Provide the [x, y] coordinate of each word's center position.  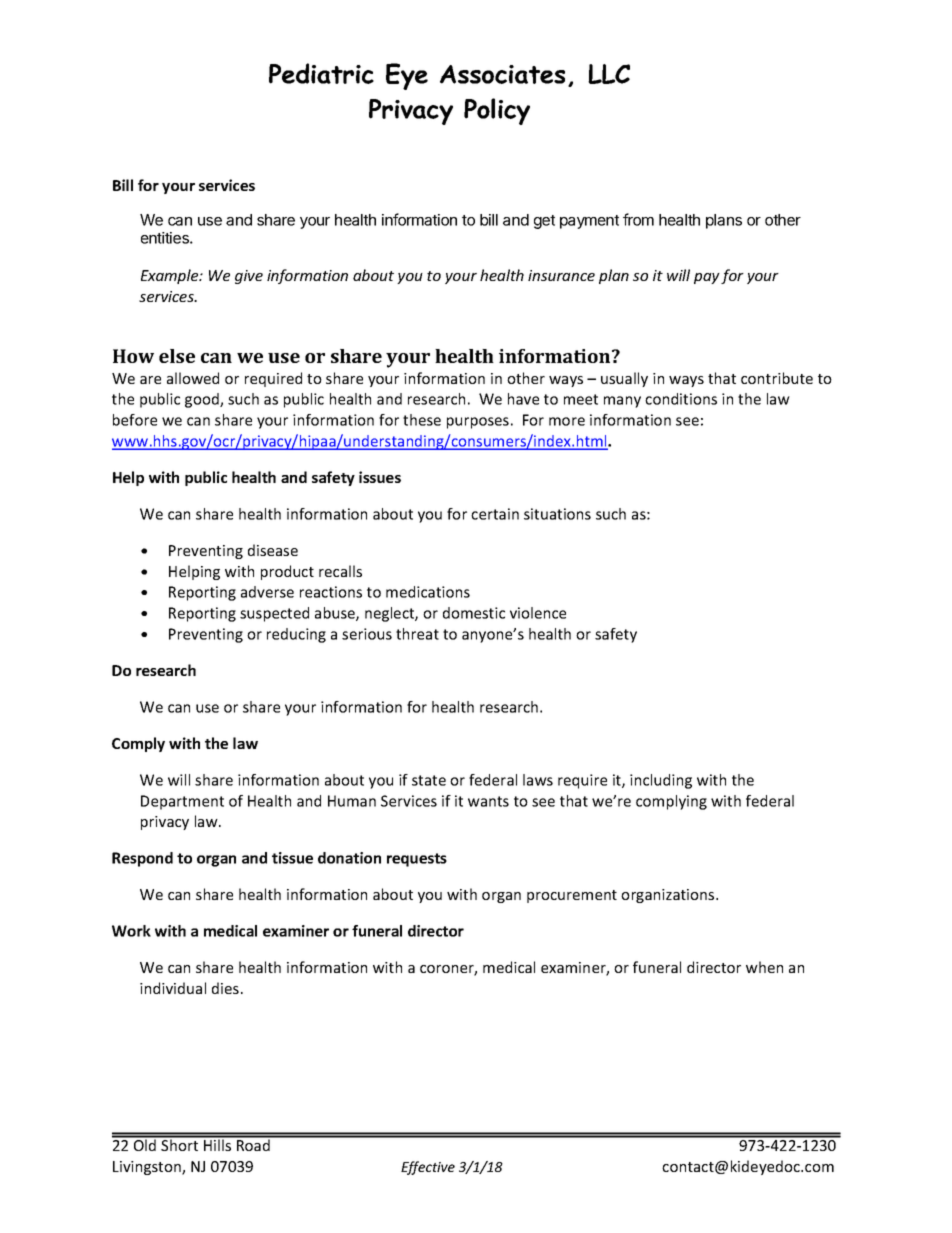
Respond [142, 859]
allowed [193, 378]
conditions [681, 399]
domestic [474, 613]
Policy [497, 111]
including [661, 781]
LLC [609, 74]
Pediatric [321, 73]
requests [417, 860]
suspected [274, 614]
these [422, 420]
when [764, 967]
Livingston [148, 1168]
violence [538, 613]
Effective [428, 1168]
